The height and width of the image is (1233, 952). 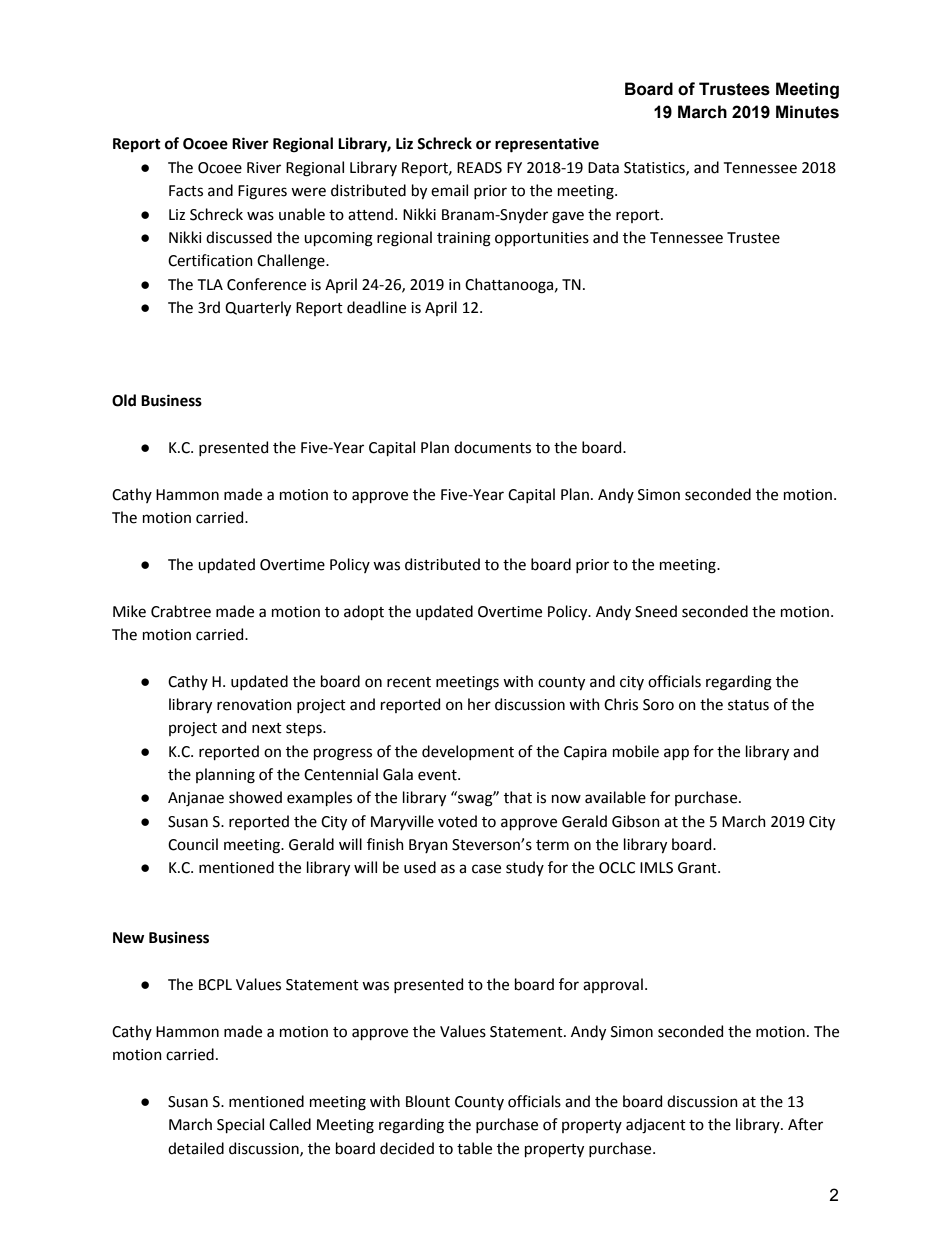 I want to click on Council, so click(x=193, y=844).
